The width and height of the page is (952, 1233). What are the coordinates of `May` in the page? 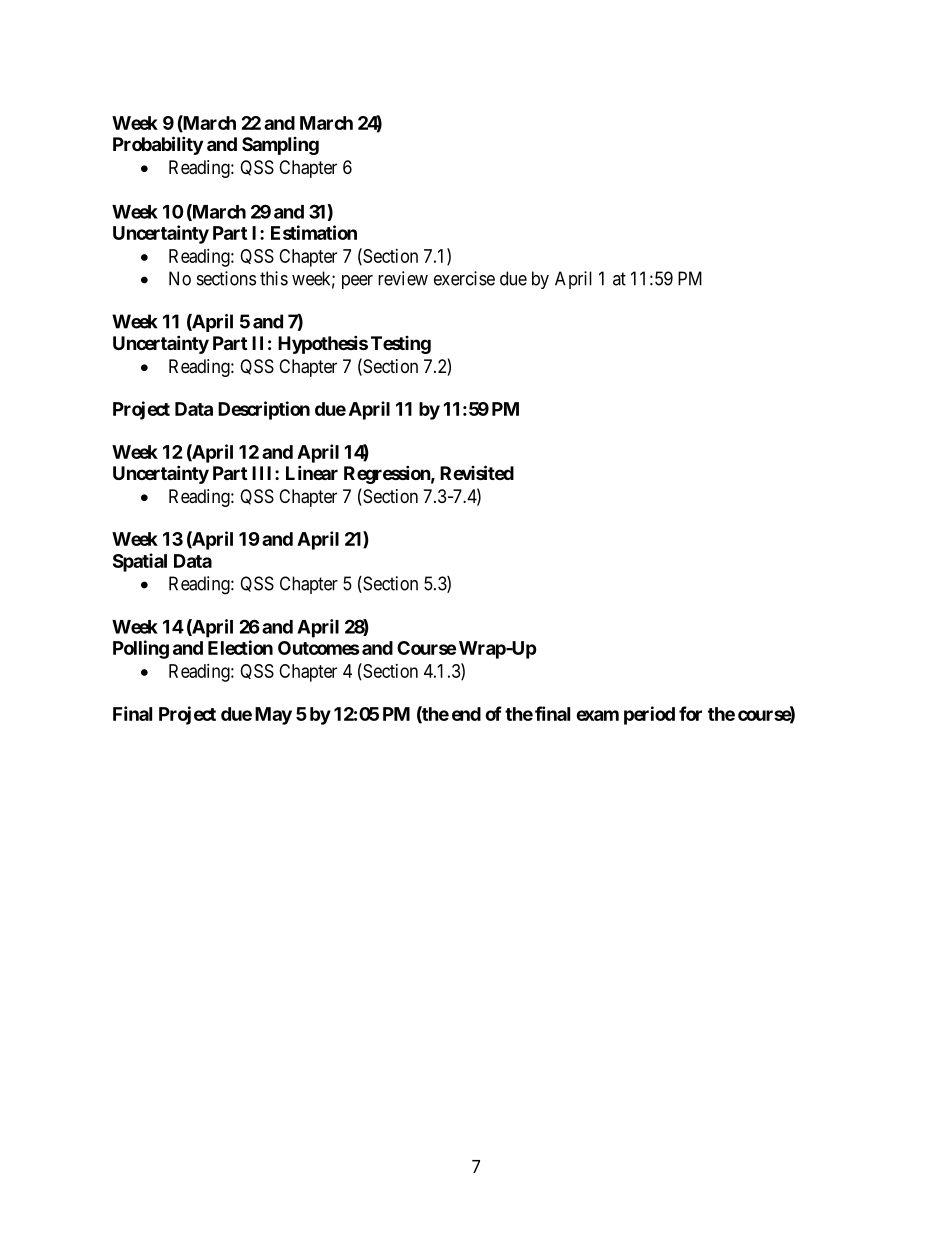 It's located at (273, 716).
